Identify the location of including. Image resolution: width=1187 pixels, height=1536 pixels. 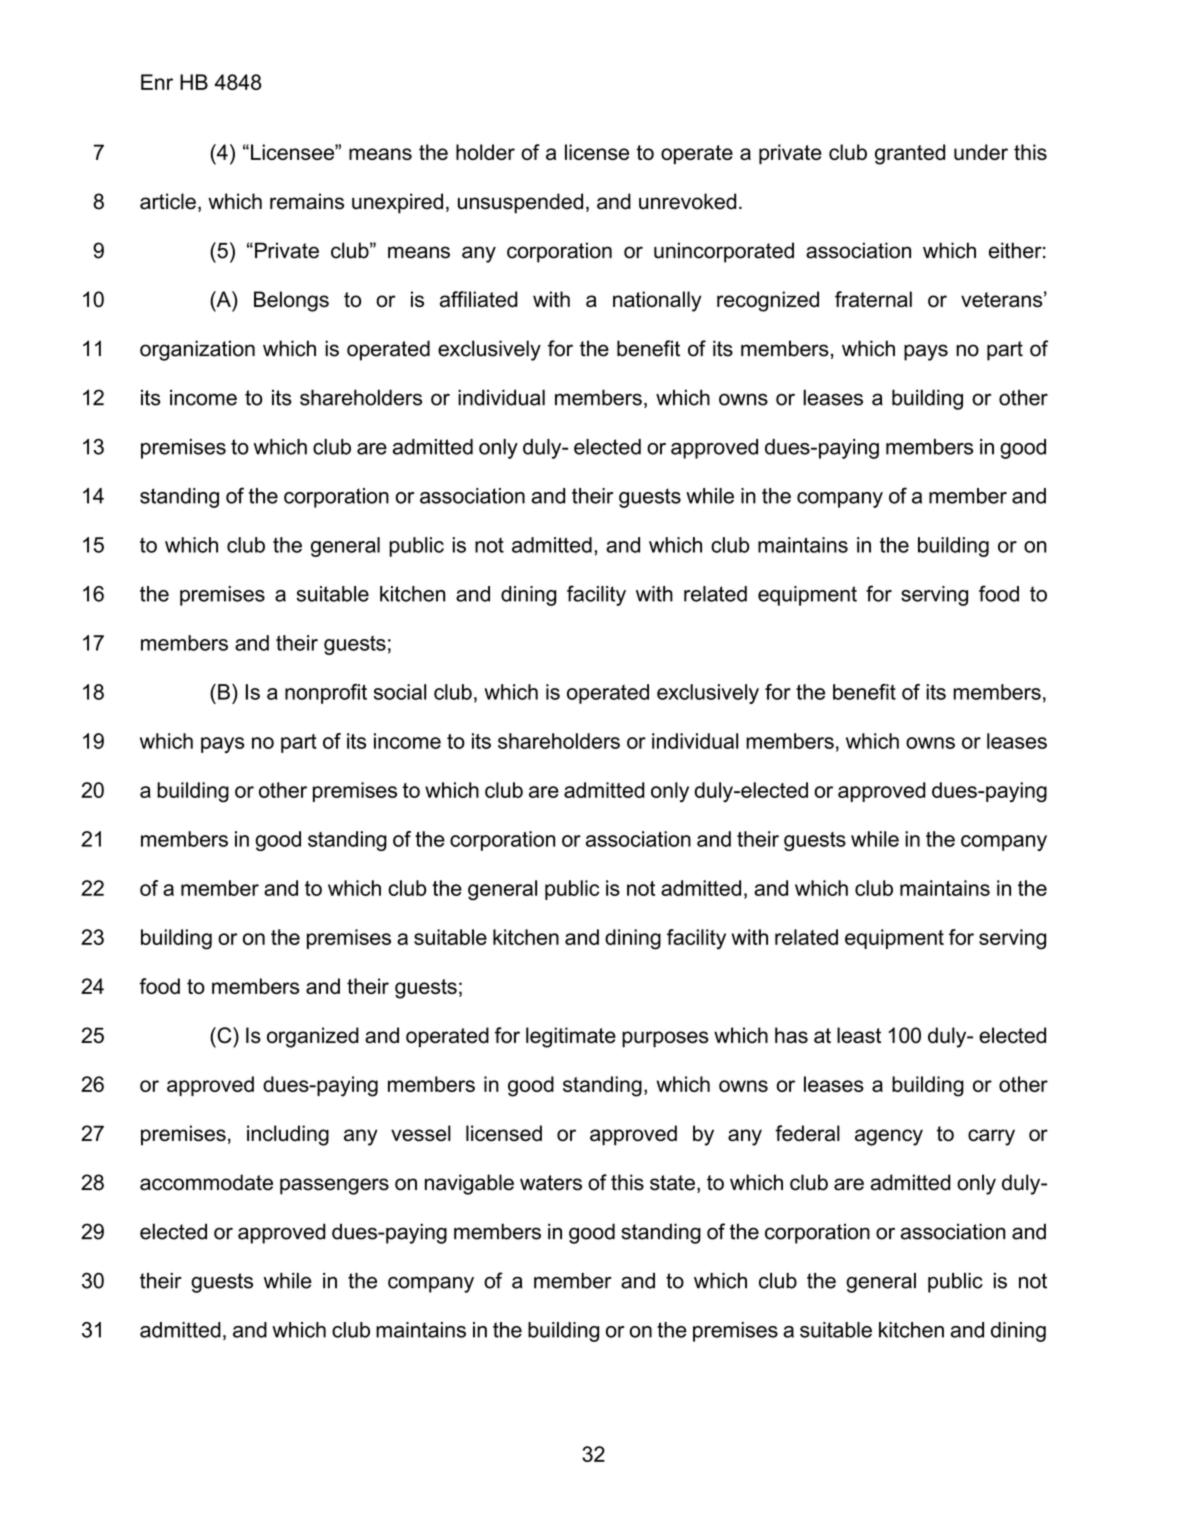
(288, 1135).
